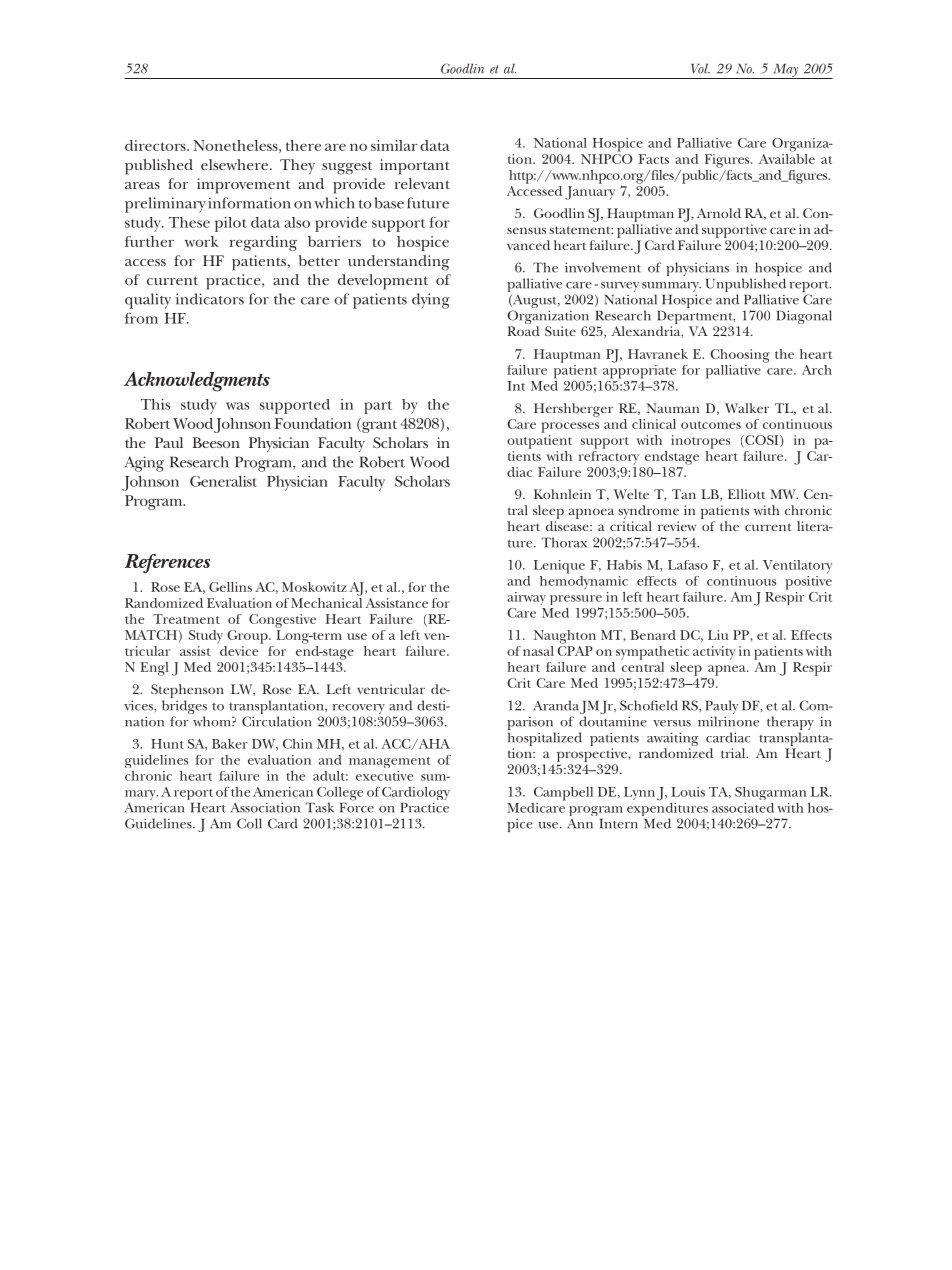  Describe the element at coordinates (563, 794) in the screenshot. I see `Campbell` at that location.
